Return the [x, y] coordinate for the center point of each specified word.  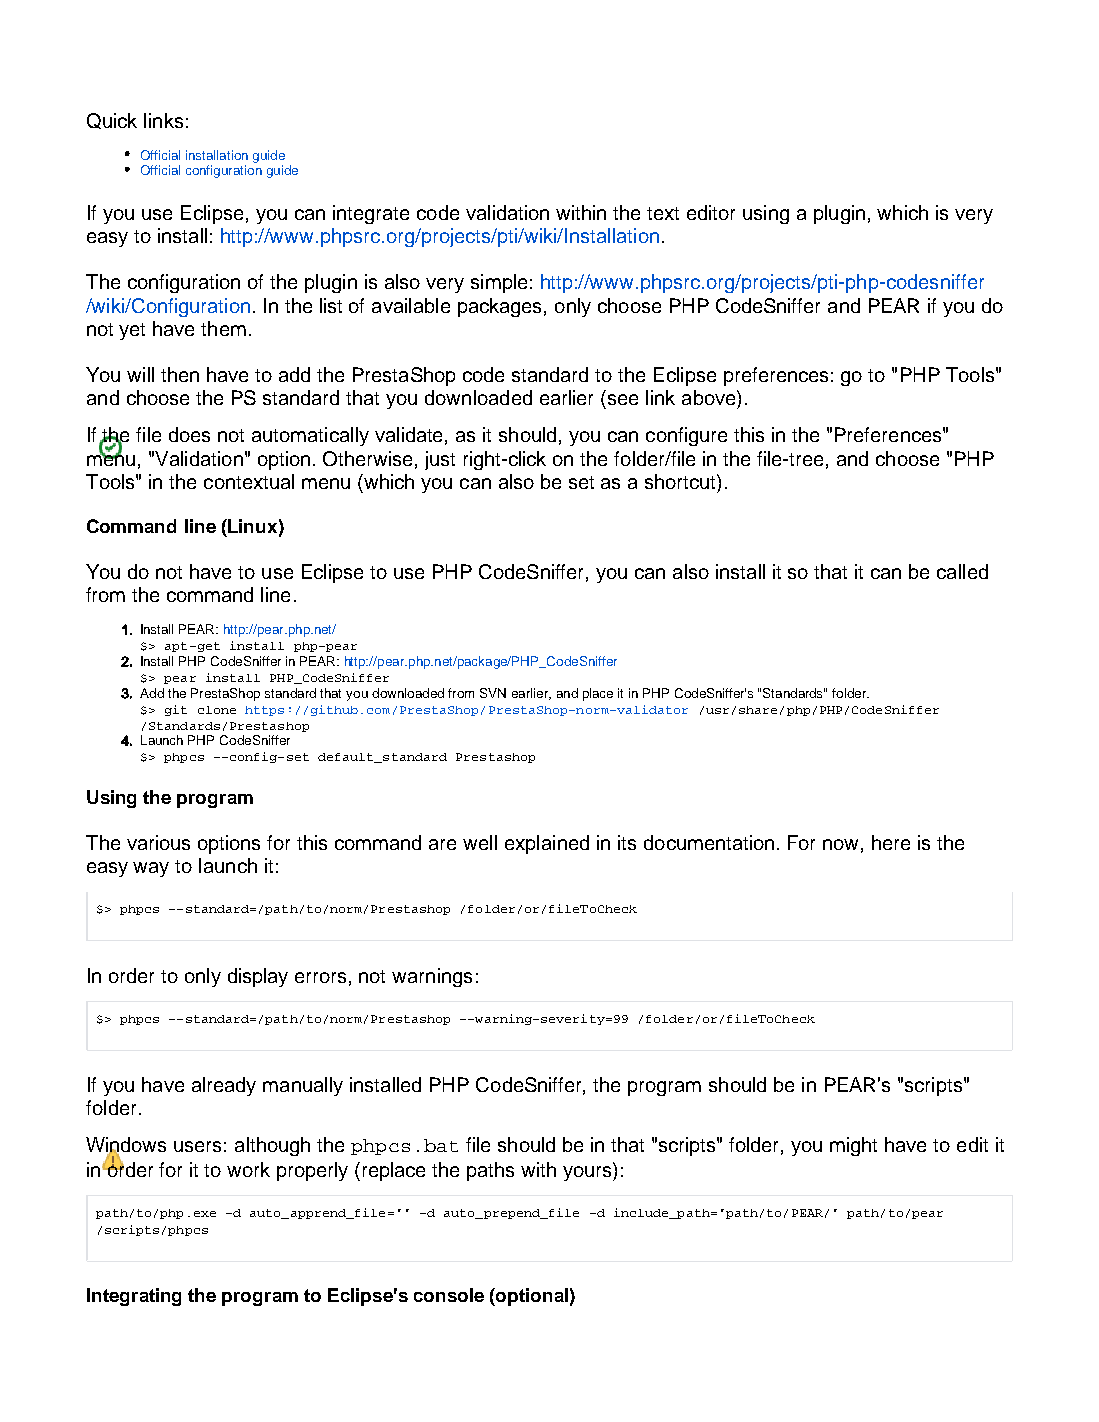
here [891, 842]
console [449, 1295]
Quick [112, 121]
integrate [371, 214]
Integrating [134, 1297]
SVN [493, 693]
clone [217, 710]
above [710, 397]
